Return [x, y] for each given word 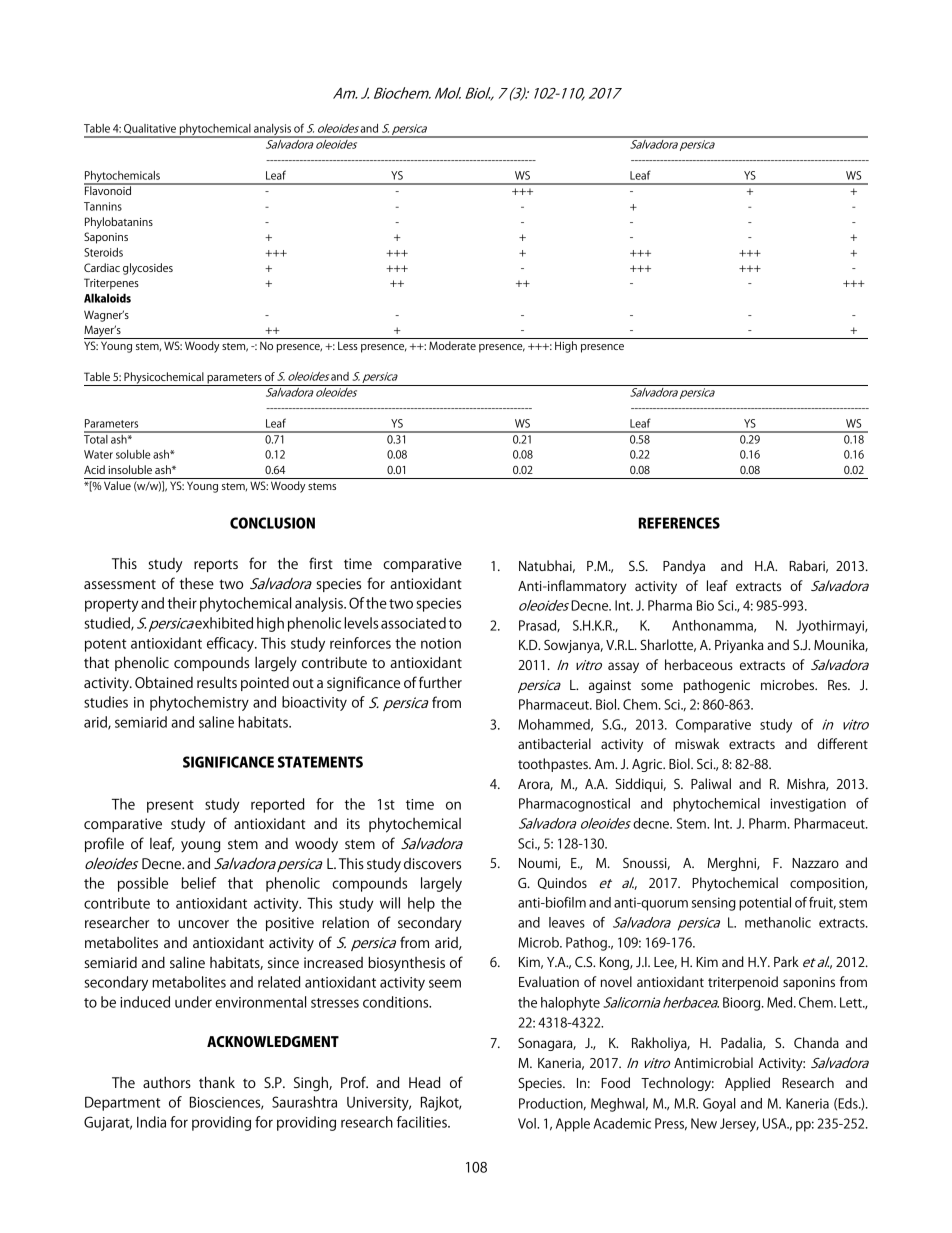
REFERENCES [679, 523]
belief [199, 883]
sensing [714, 904]
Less [348, 345]
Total [97, 438]
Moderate [452, 345]
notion [441, 643]
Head [425, 1082]
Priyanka [739, 646]
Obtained [164, 682]
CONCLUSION [272, 523]
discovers [432, 863]
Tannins [103, 206]
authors [167, 1082]
